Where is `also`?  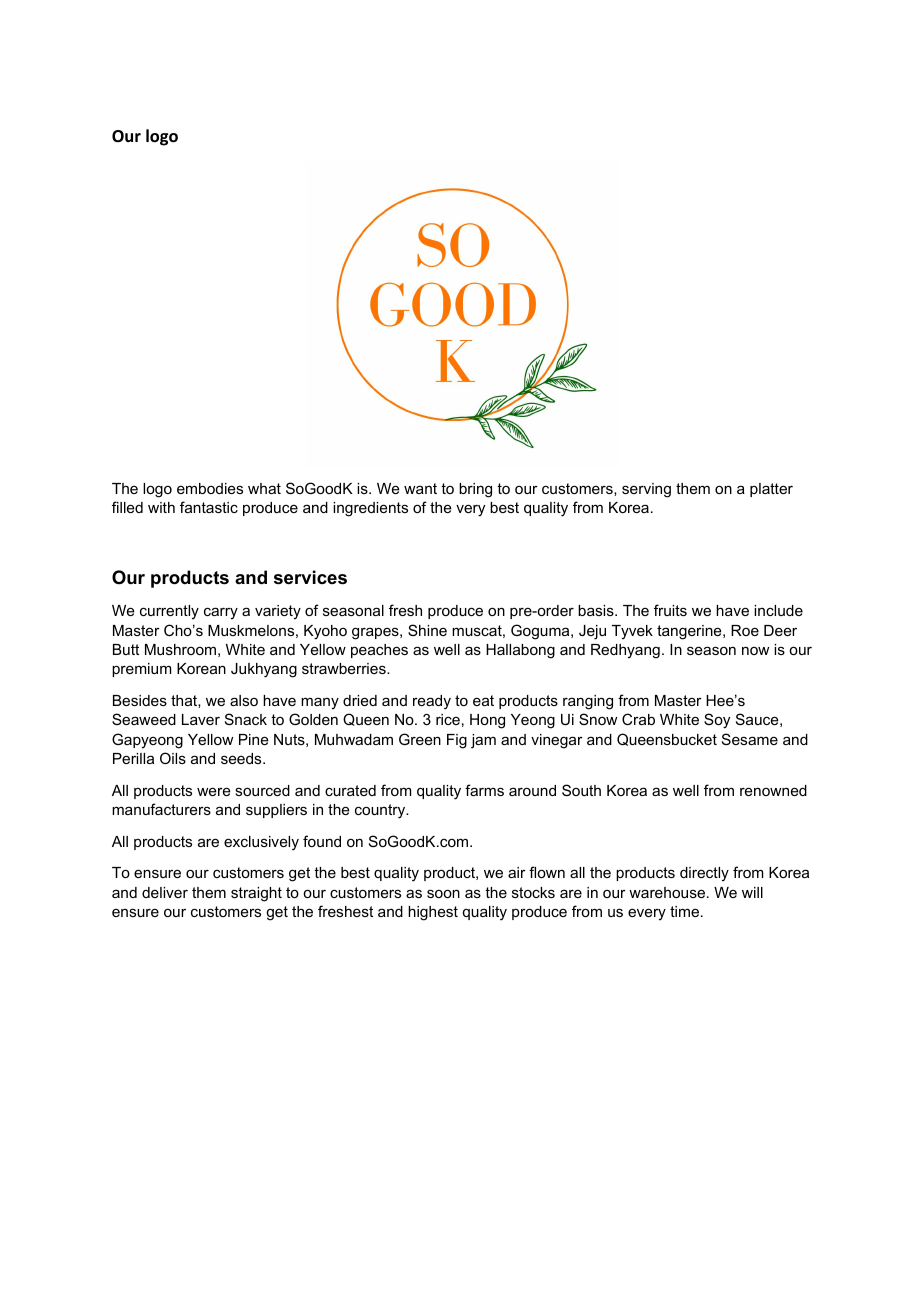
also is located at coordinates (244, 700).
